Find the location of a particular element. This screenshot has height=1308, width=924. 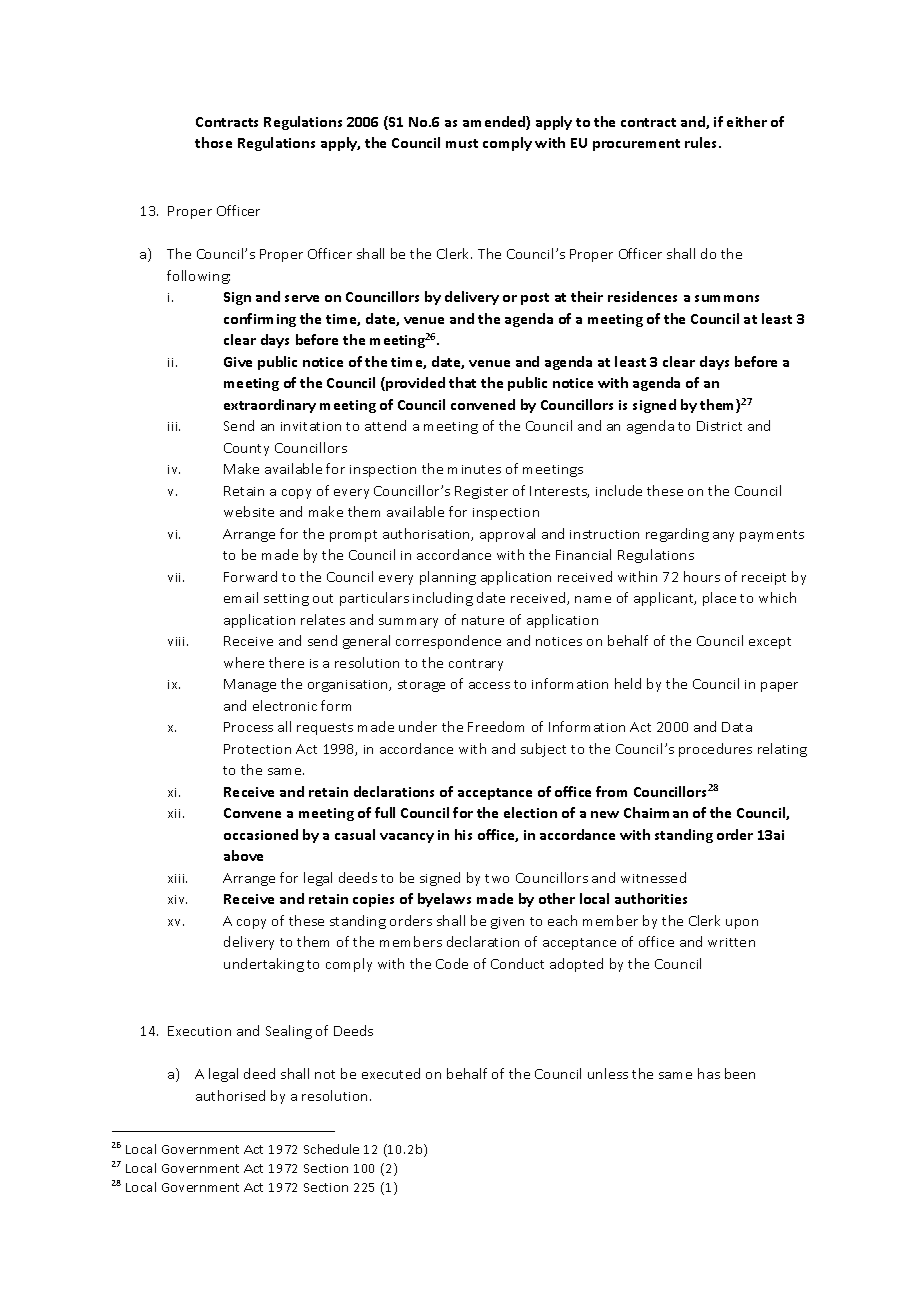

nature is located at coordinates (483, 620).
